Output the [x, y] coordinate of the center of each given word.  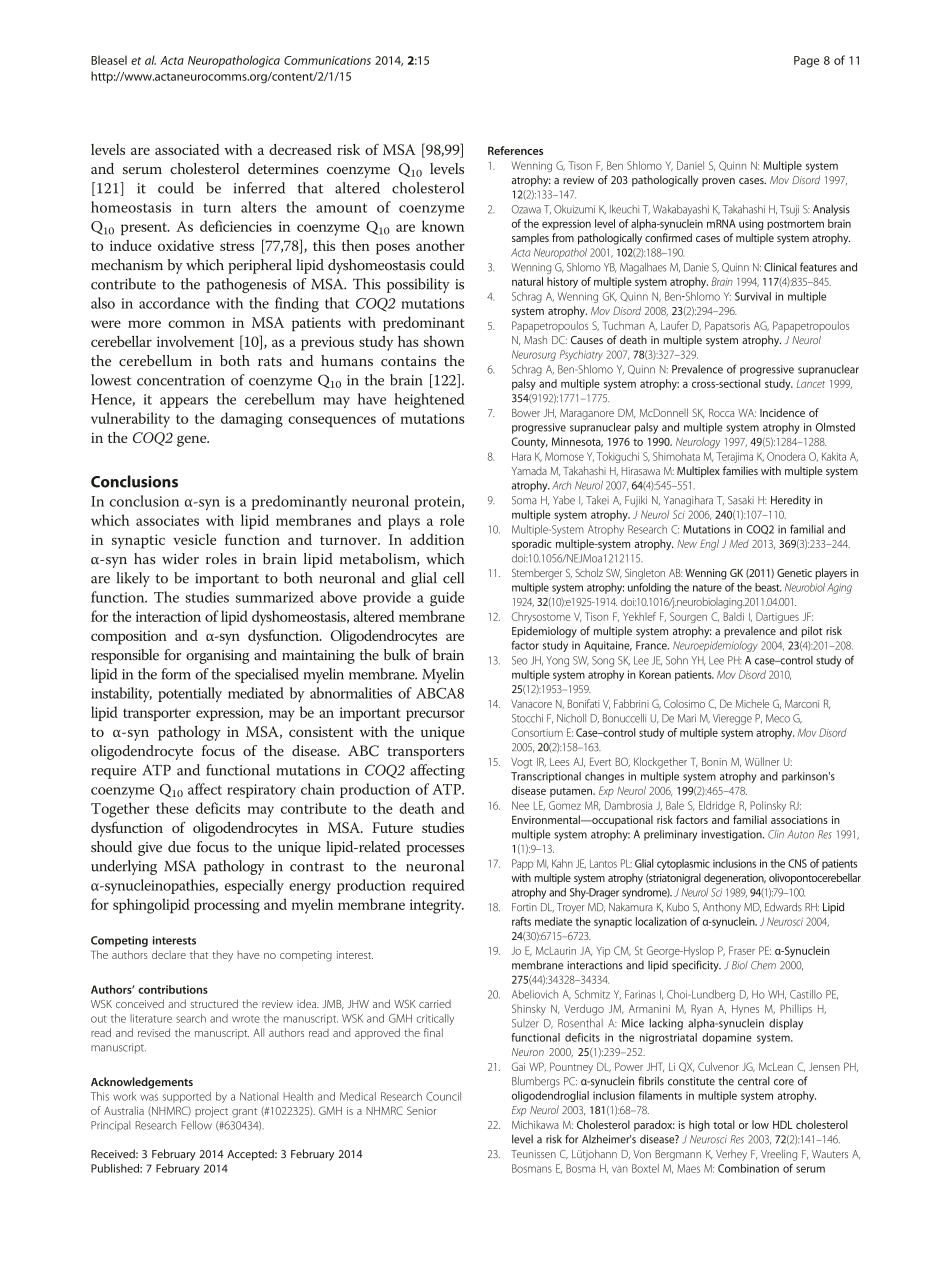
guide [447, 599]
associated [187, 149]
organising [217, 657]
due [179, 847]
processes [435, 850]
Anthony [722, 908]
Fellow [196, 1125]
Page [806, 62]
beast [768, 587]
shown [444, 341]
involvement [195, 341]
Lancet [811, 384]
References [515, 150]
